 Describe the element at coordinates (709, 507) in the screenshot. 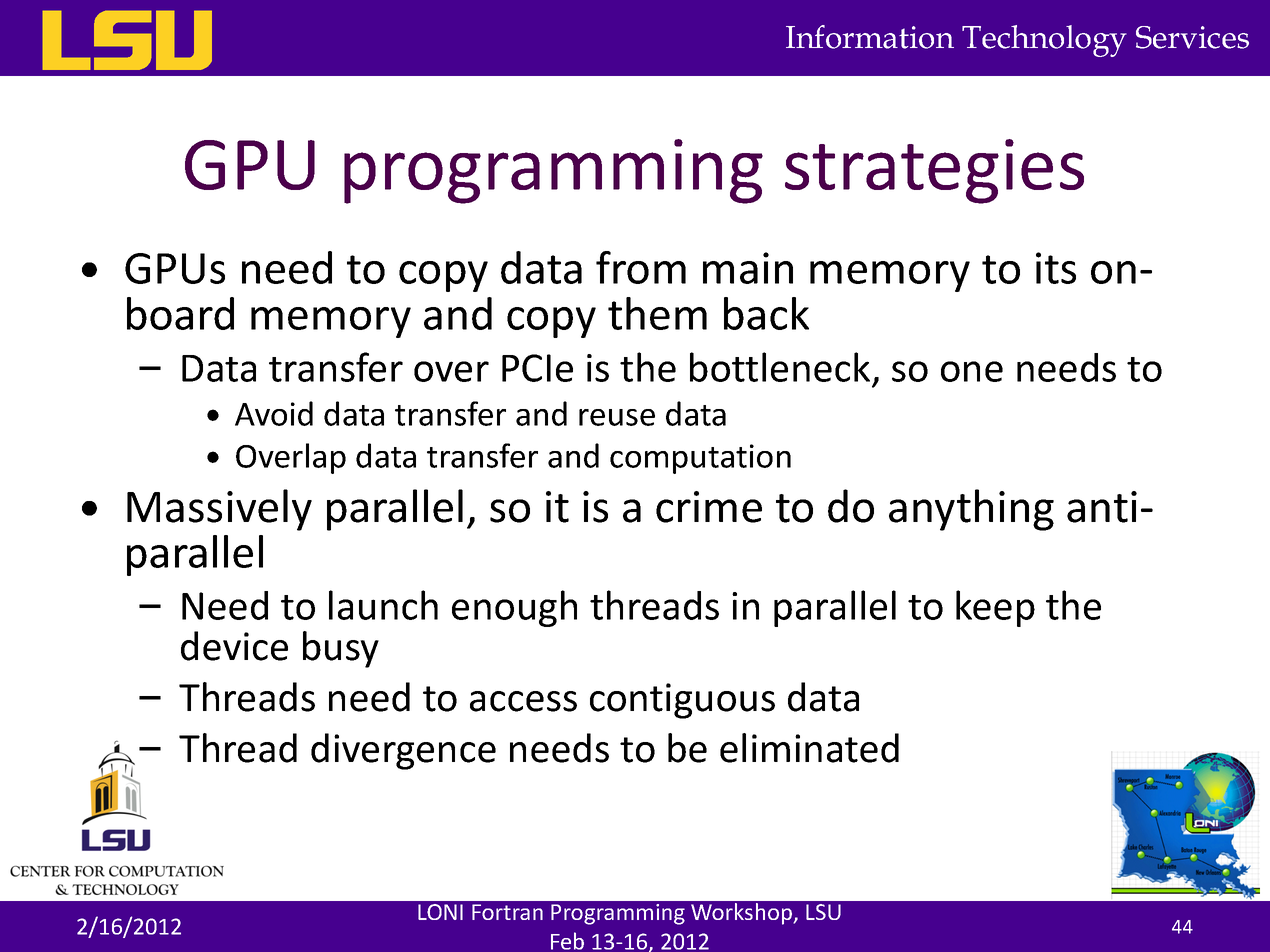

I see `crime` at that location.
